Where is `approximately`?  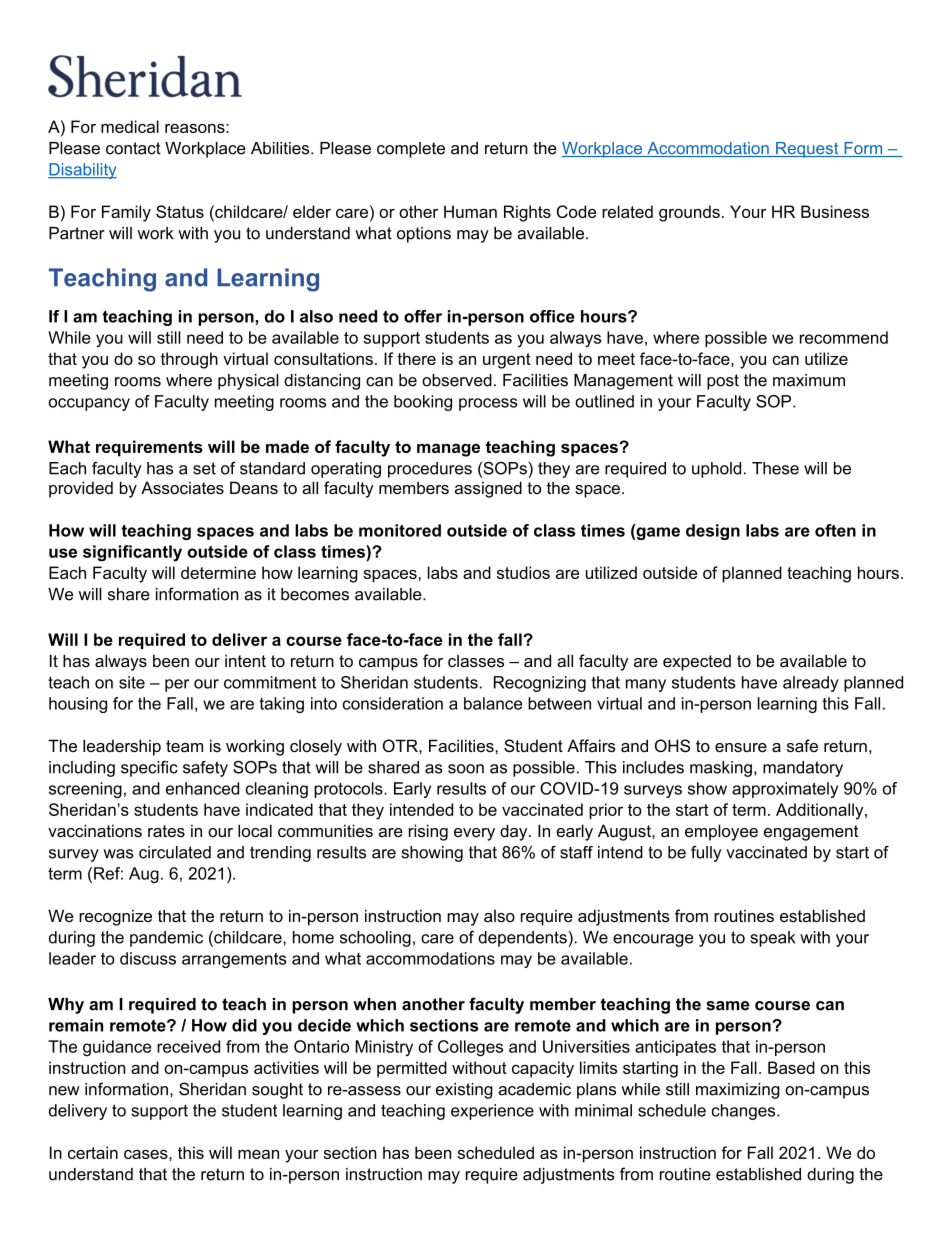
approximately is located at coordinates (785, 790).
